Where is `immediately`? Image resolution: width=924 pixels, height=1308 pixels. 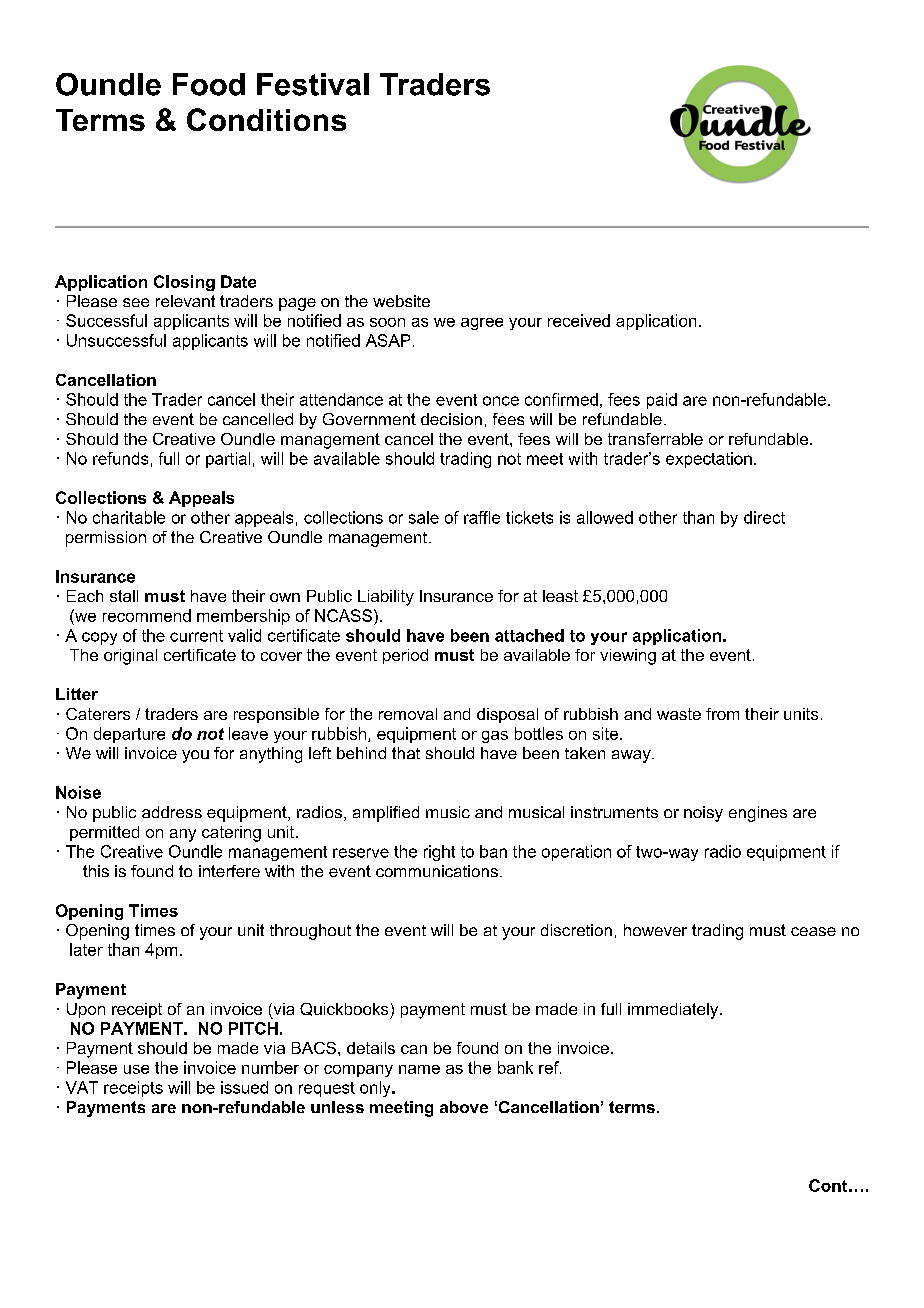 immediately is located at coordinates (674, 1011).
